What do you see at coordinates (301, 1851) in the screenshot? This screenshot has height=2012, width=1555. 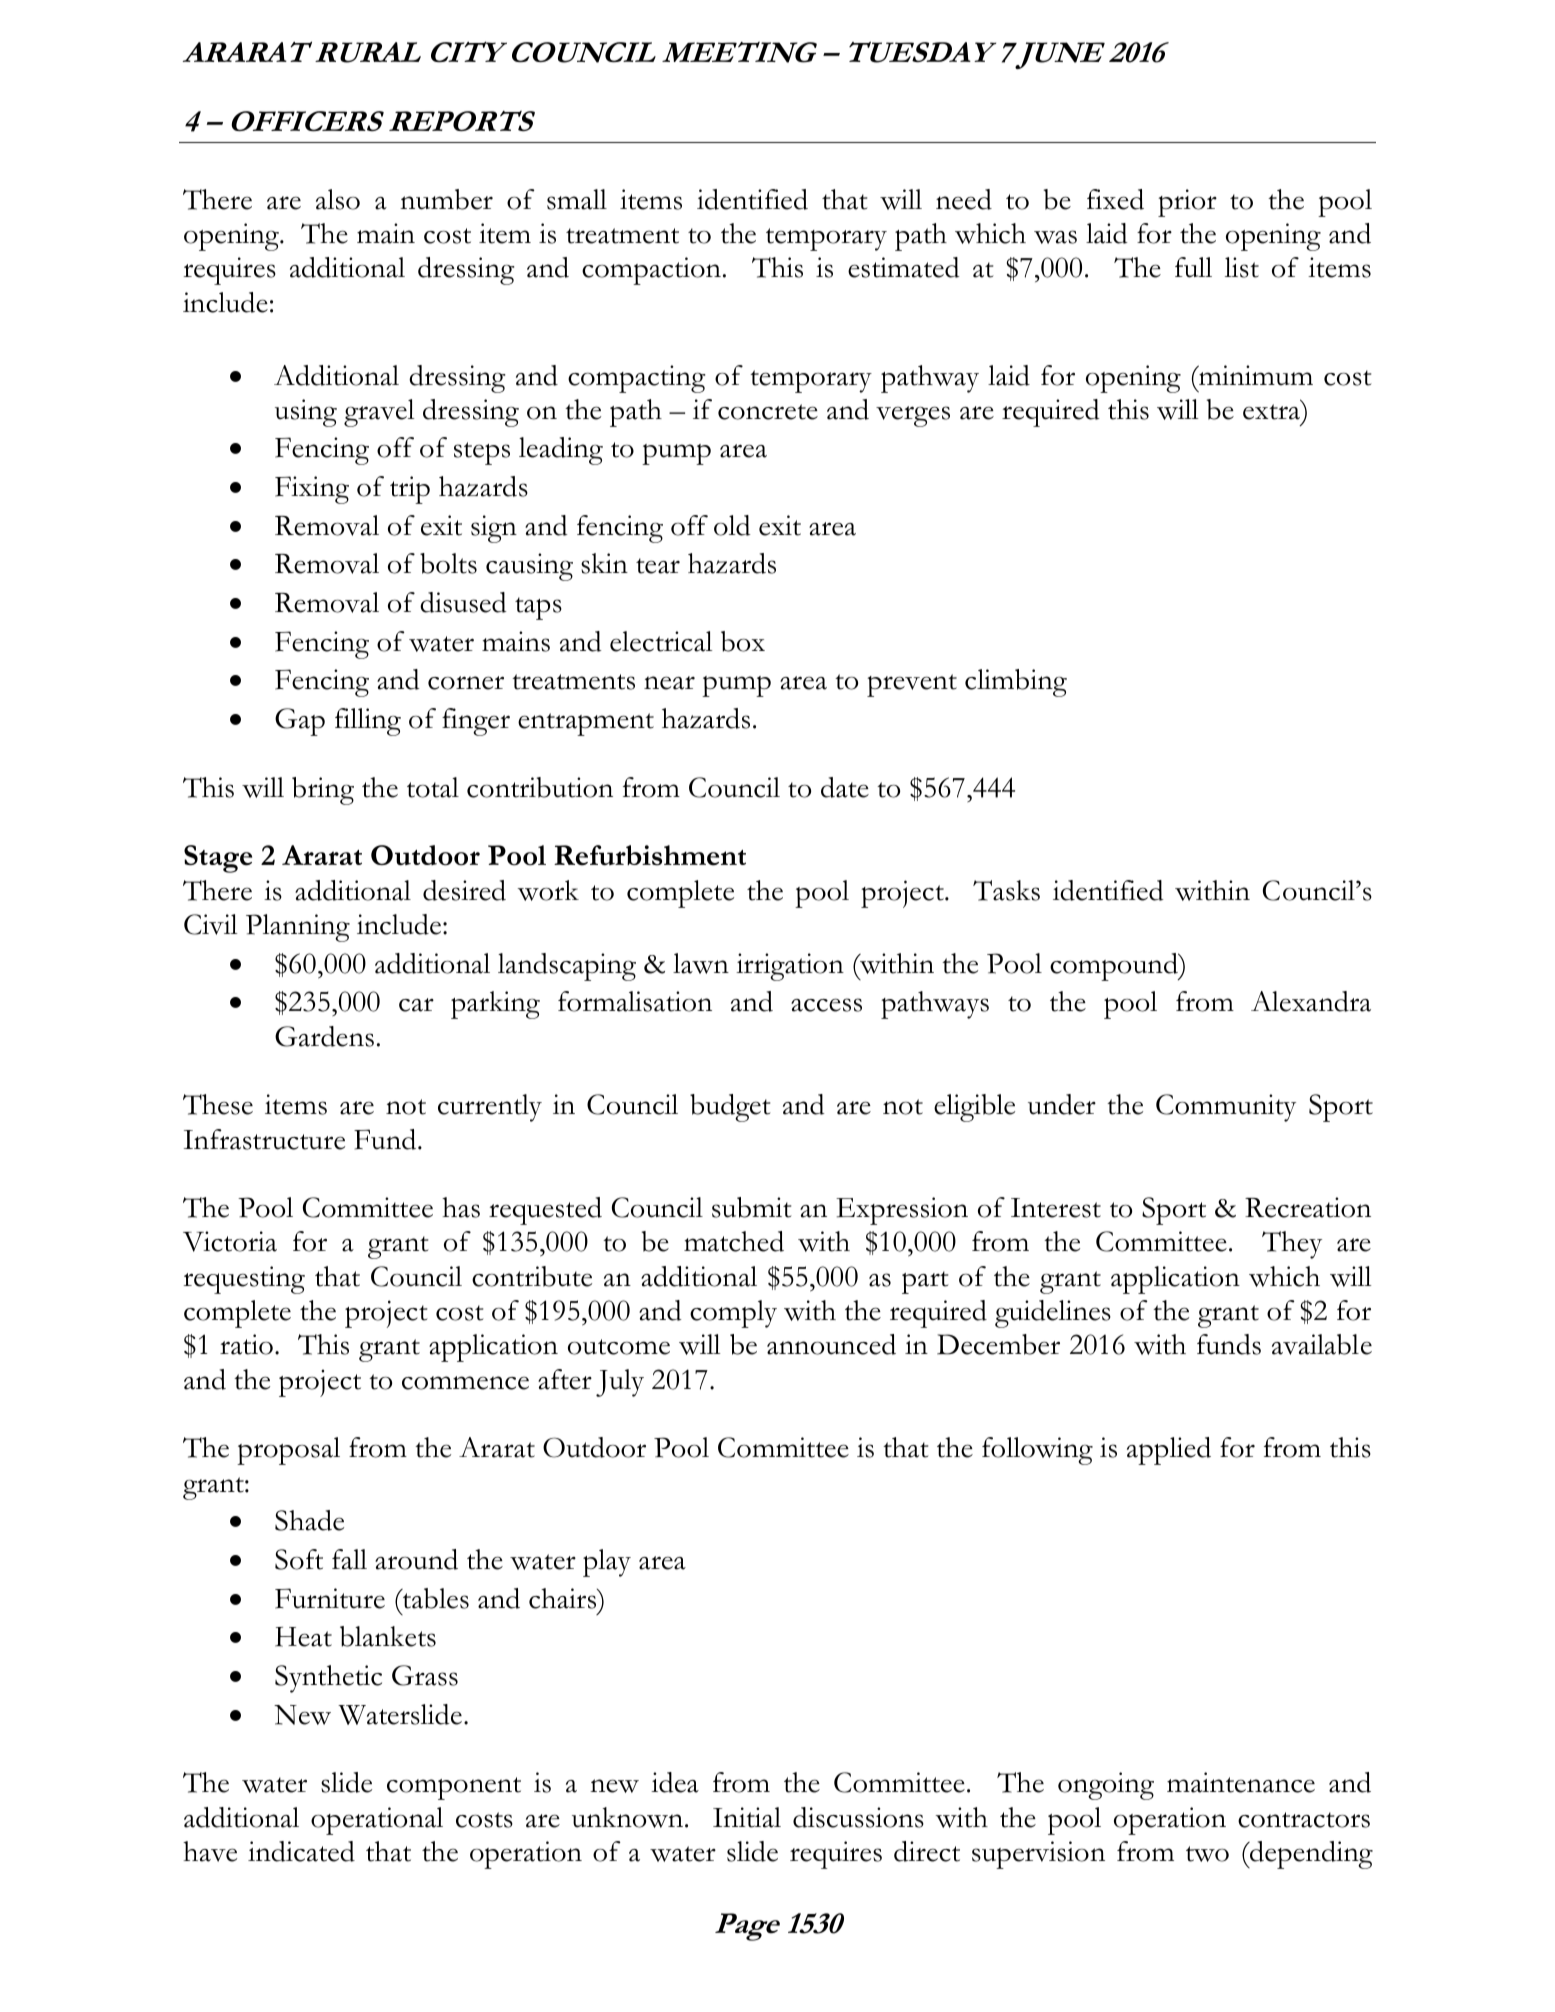 I see `indicated` at bounding box center [301, 1851].
